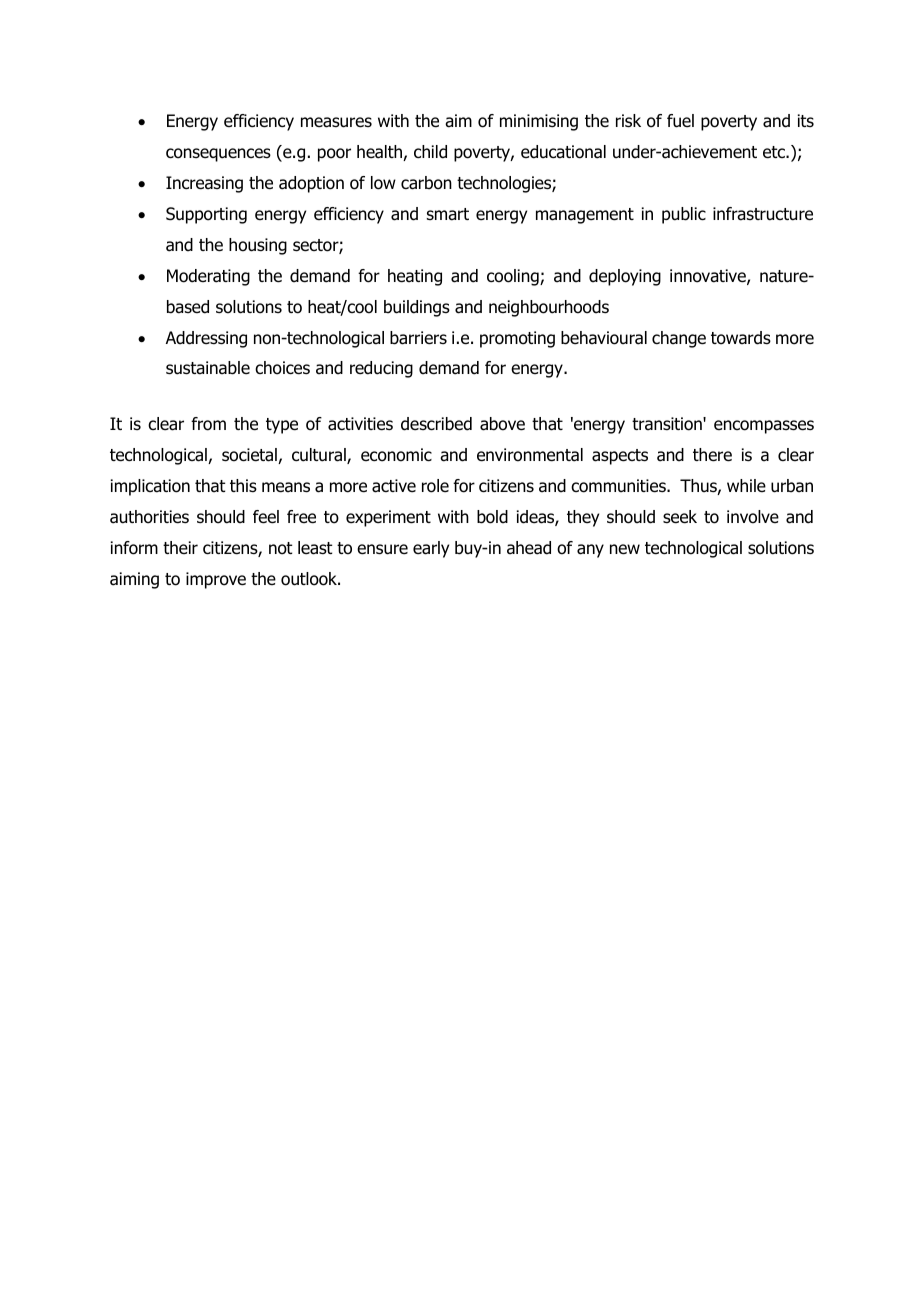  I want to click on environmental, so click(530, 455).
